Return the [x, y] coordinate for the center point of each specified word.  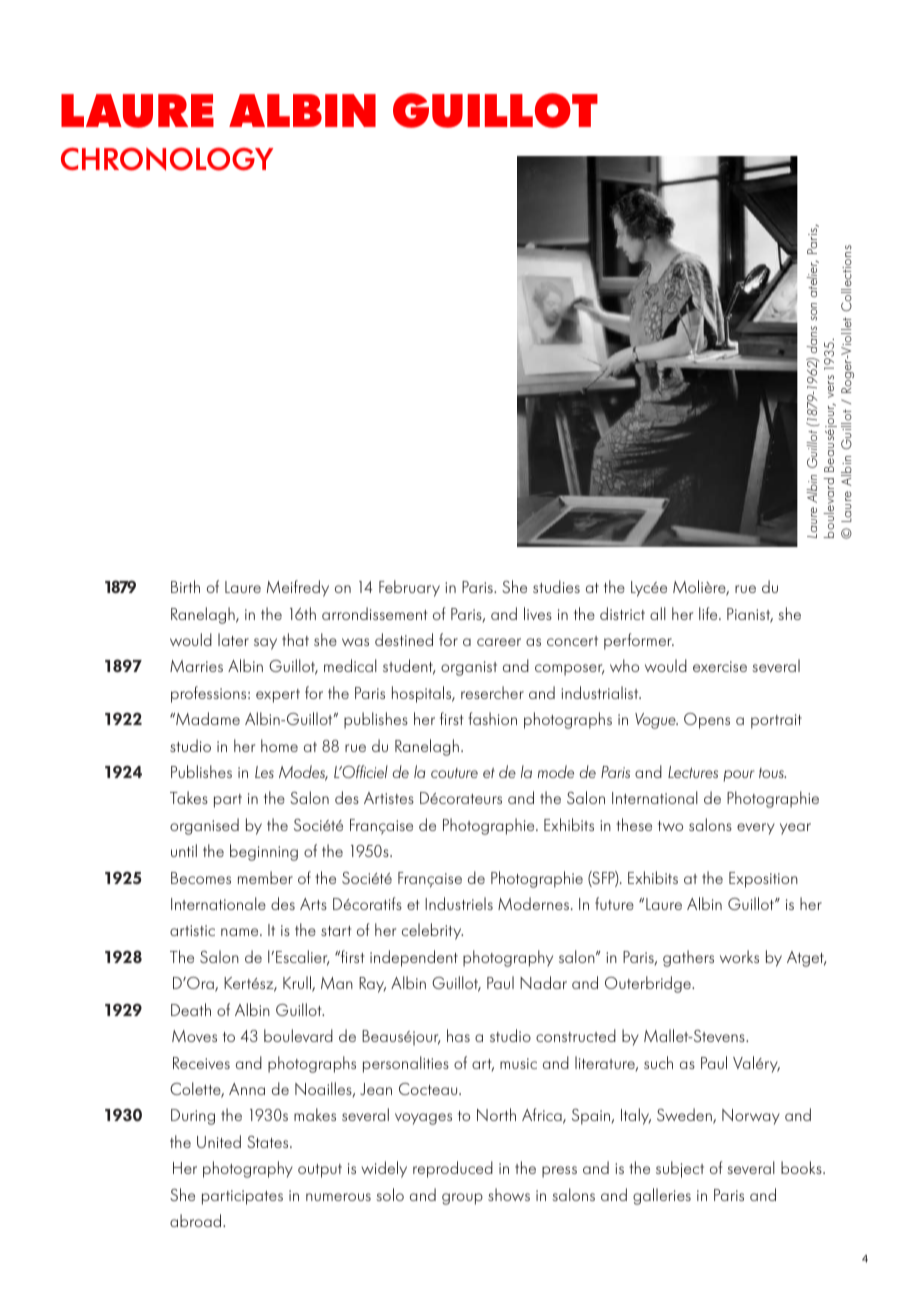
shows [509, 1194]
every [756, 829]
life [709, 613]
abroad [197, 1220]
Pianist [750, 615]
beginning [264, 852]
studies [556, 586]
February [409, 588]
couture [454, 773]
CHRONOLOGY [167, 159]
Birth [185, 586]
